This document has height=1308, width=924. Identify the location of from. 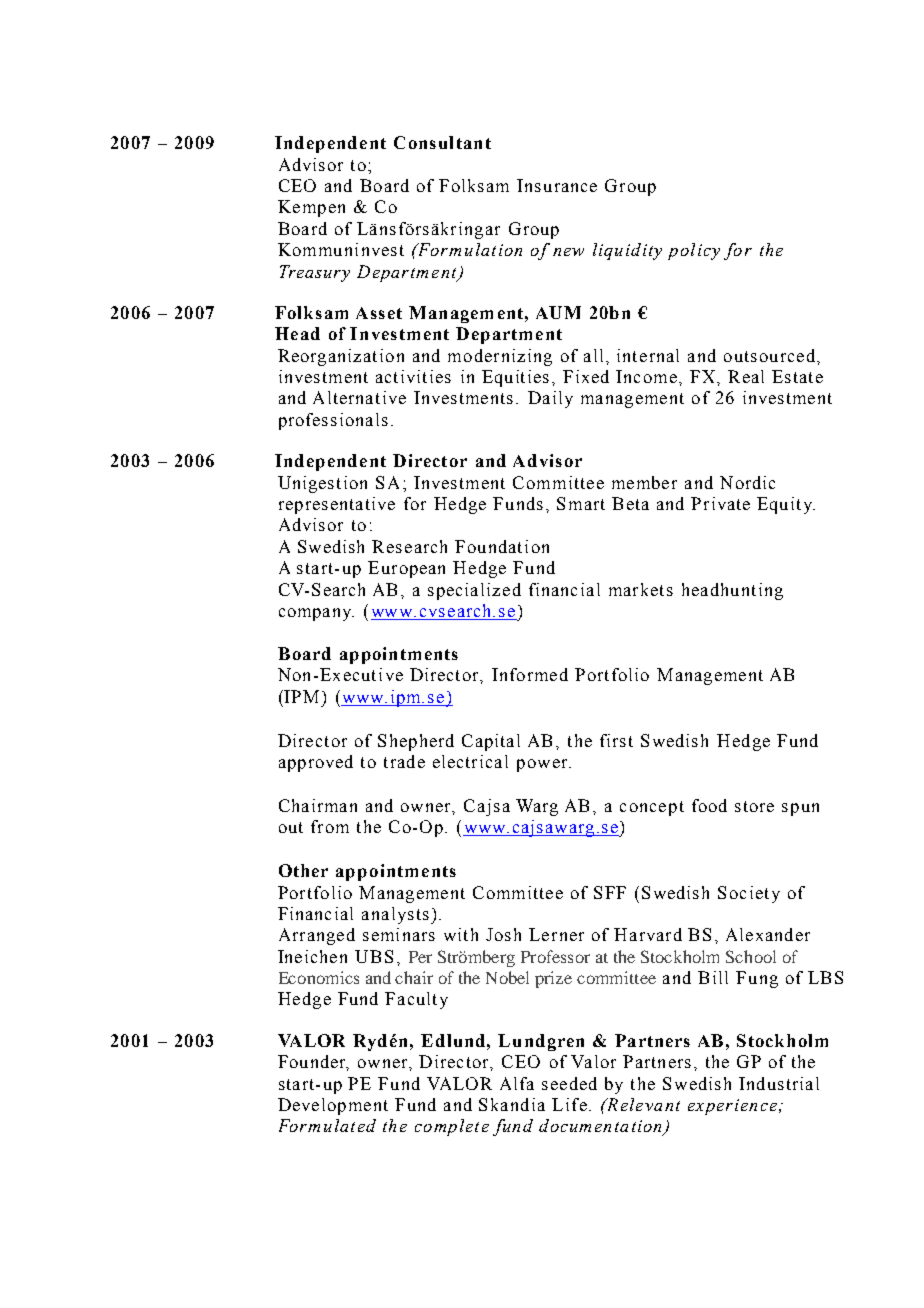
(330, 826).
